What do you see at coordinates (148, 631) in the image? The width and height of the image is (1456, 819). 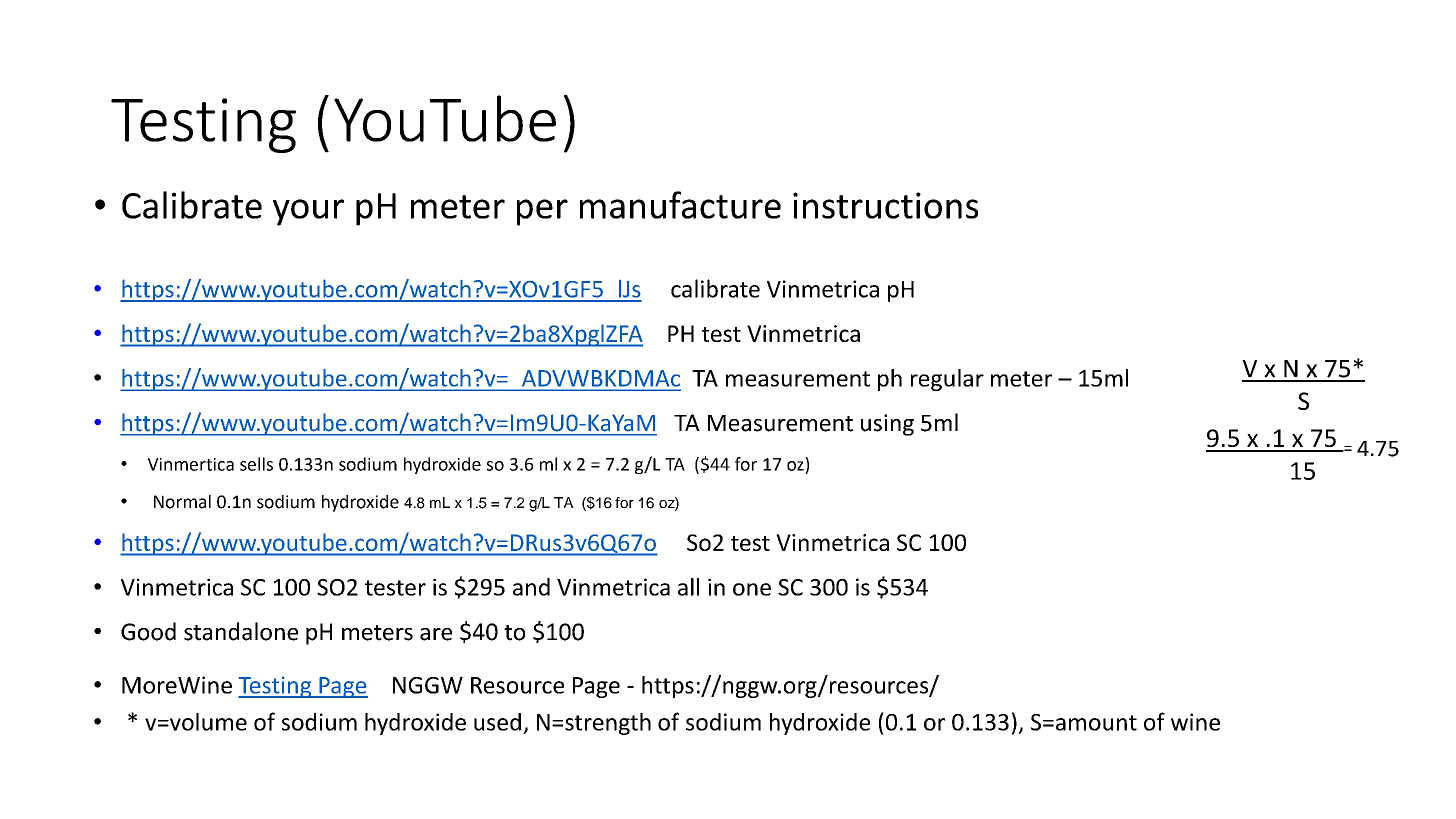 I see `Good` at bounding box center [148, 631].
